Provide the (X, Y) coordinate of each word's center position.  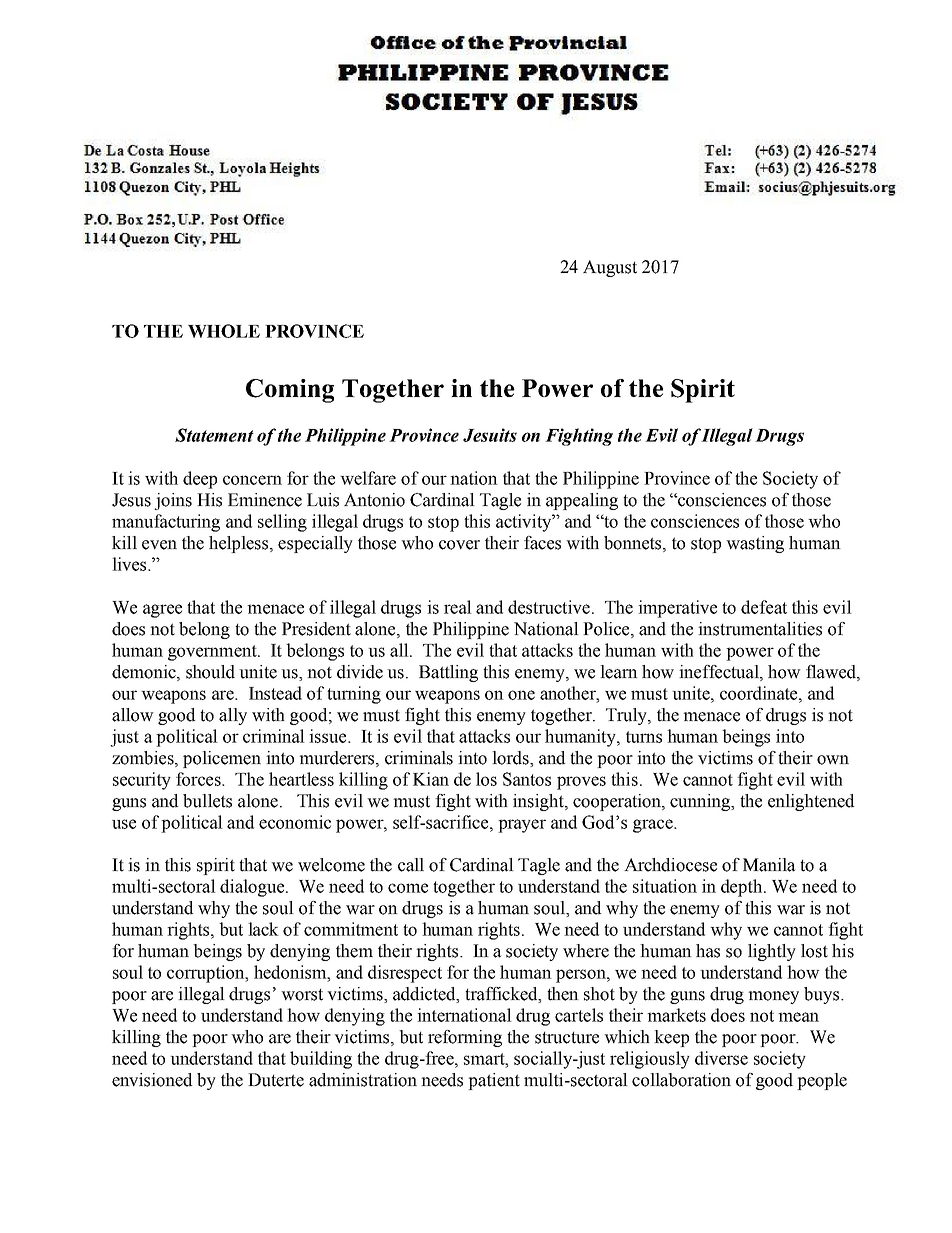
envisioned (152, 1080)
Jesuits (490, 435)
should (210, 672)
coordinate (760, 693)
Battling (448, 673)
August (610, 268)
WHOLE (224, 331)
